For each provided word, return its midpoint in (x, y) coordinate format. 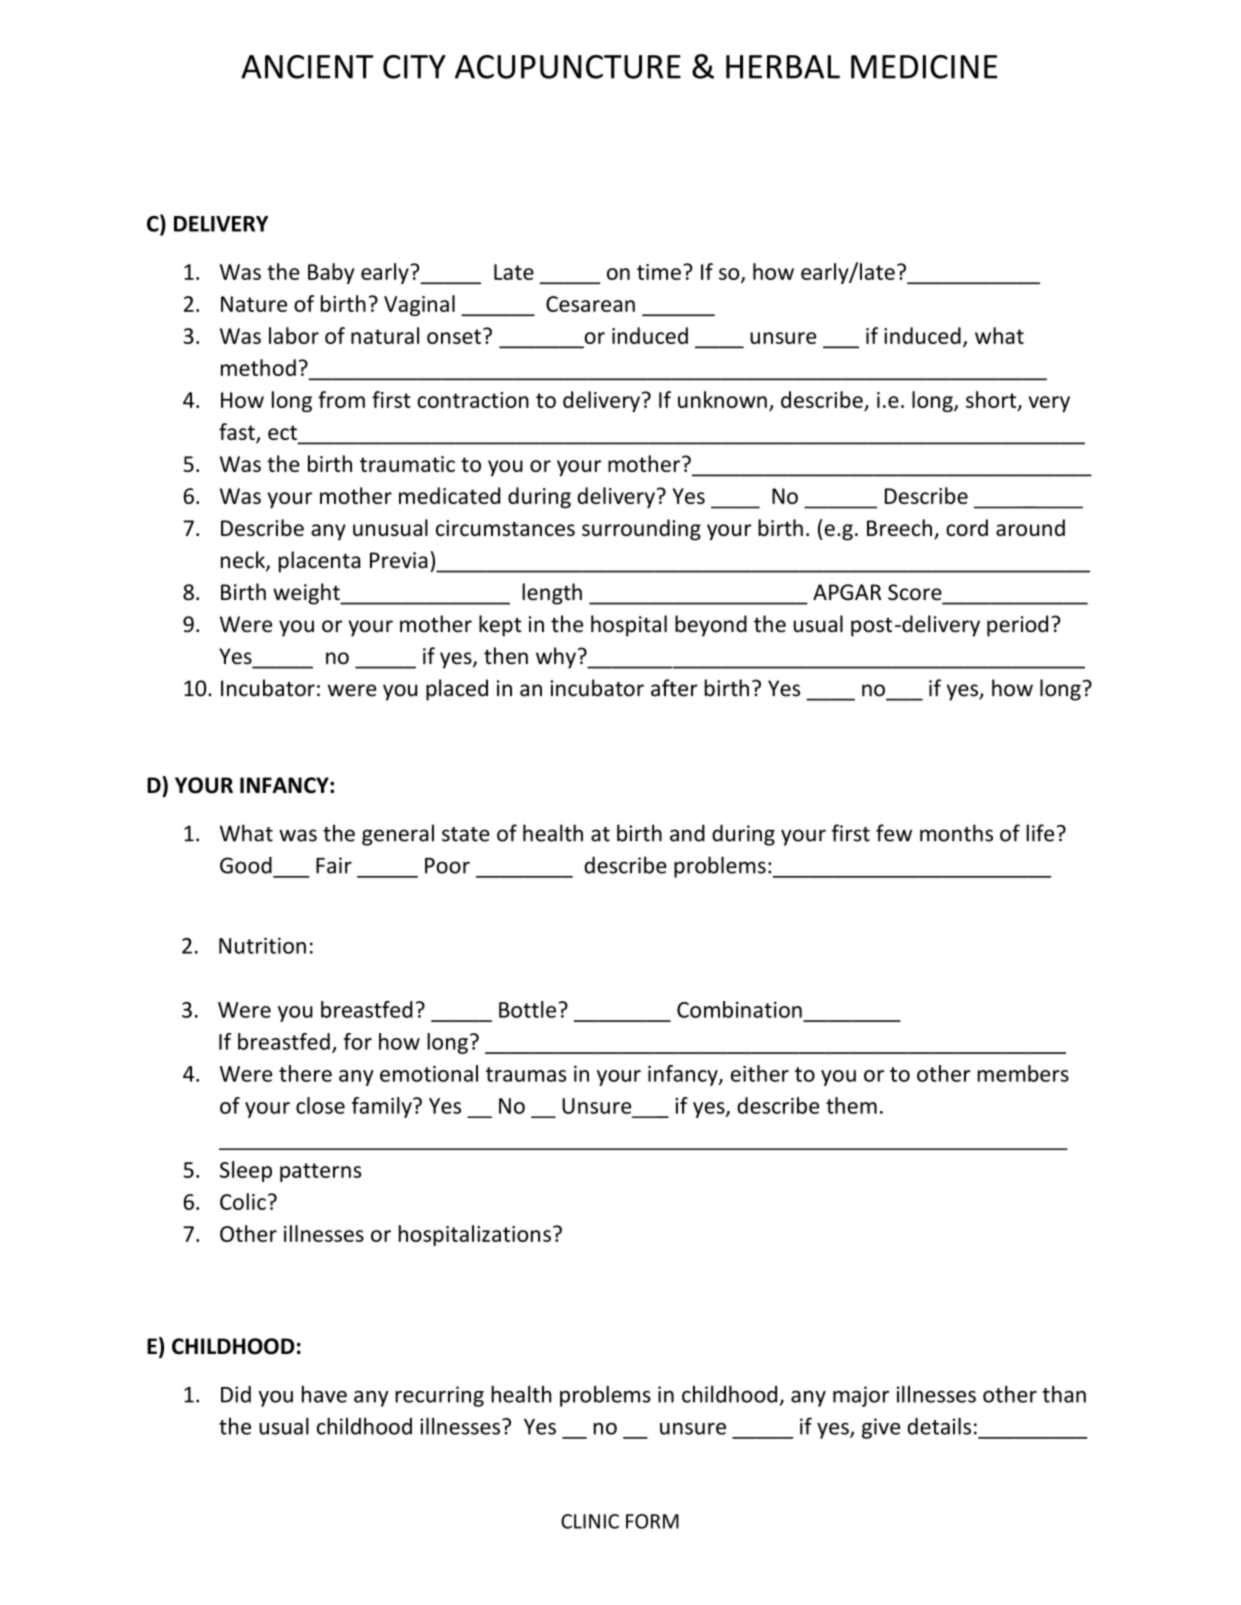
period (1017, 626)
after (674, 688)
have (324, 1394)
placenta (319, 562)
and (687, 833)
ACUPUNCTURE (568, 67)
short (992, 400)
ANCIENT (307, 67)
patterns (321, 1172)
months (956, 833)
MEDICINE (924, 67)
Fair (334, 865)
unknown (722, 399)
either (760, 1073)
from (341, 399)
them (851, 1105)
